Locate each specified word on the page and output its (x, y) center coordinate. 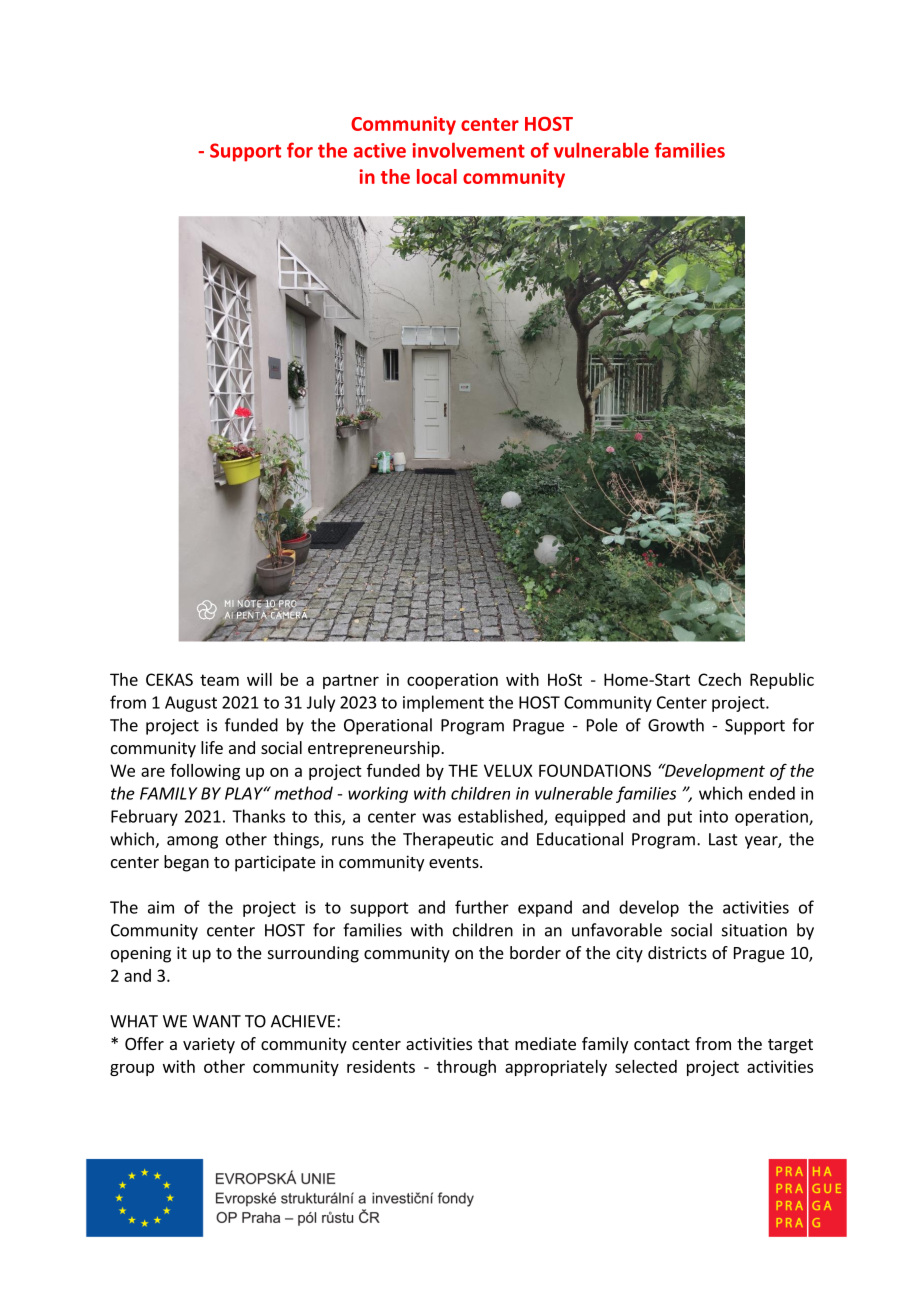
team (219, 680)
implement (443, 703)
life (212, 747)
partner (351, 681)
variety (209, 1045)
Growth (676, 725)
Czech (719, 679)
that (493, 1043)
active (380, 150)
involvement (468, 150)
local (437, 176)
